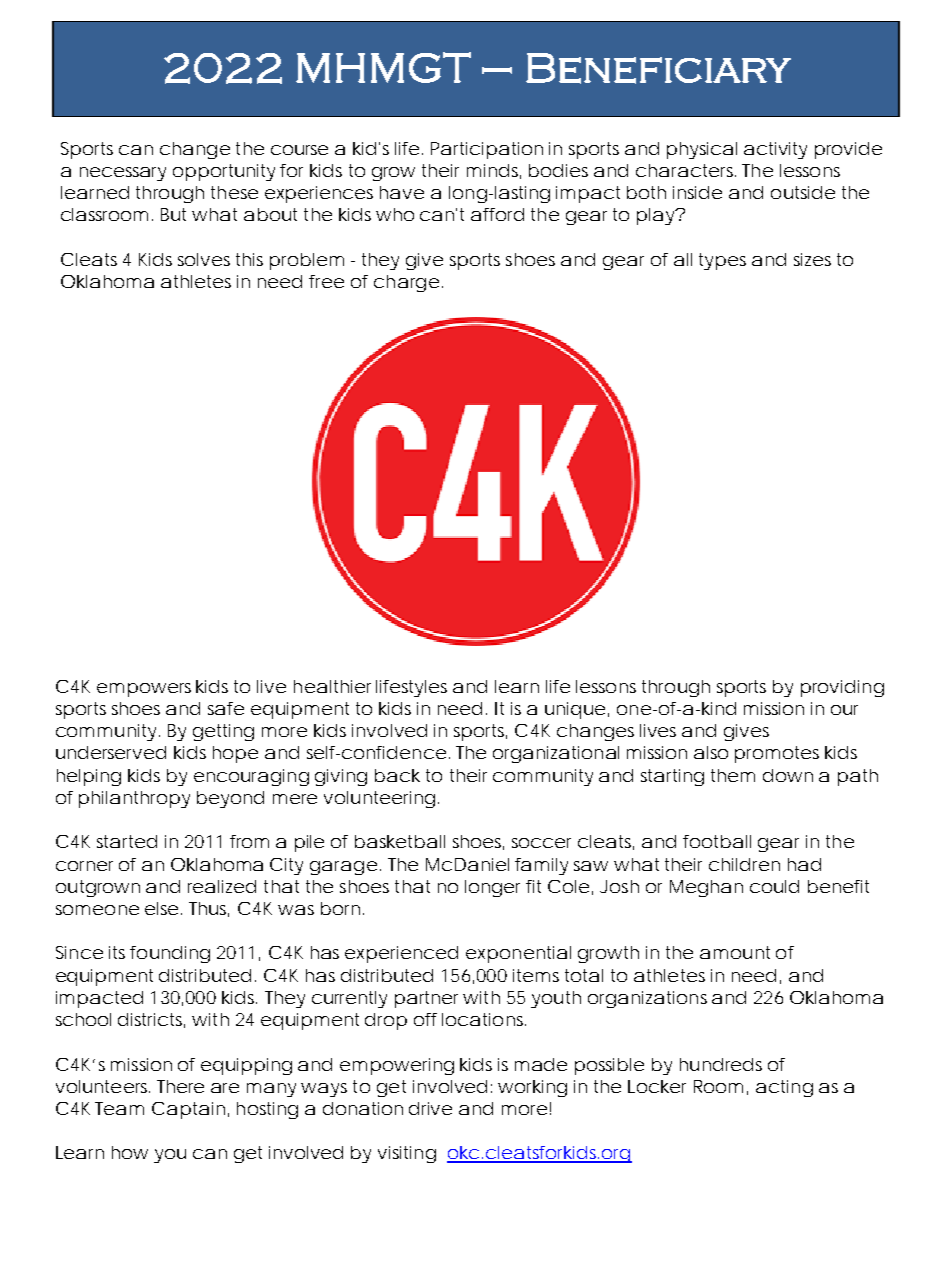 This image has height=1270, width=952. Describe the element at coordinates (775, 150) in the image. I see `activity` at that location.
